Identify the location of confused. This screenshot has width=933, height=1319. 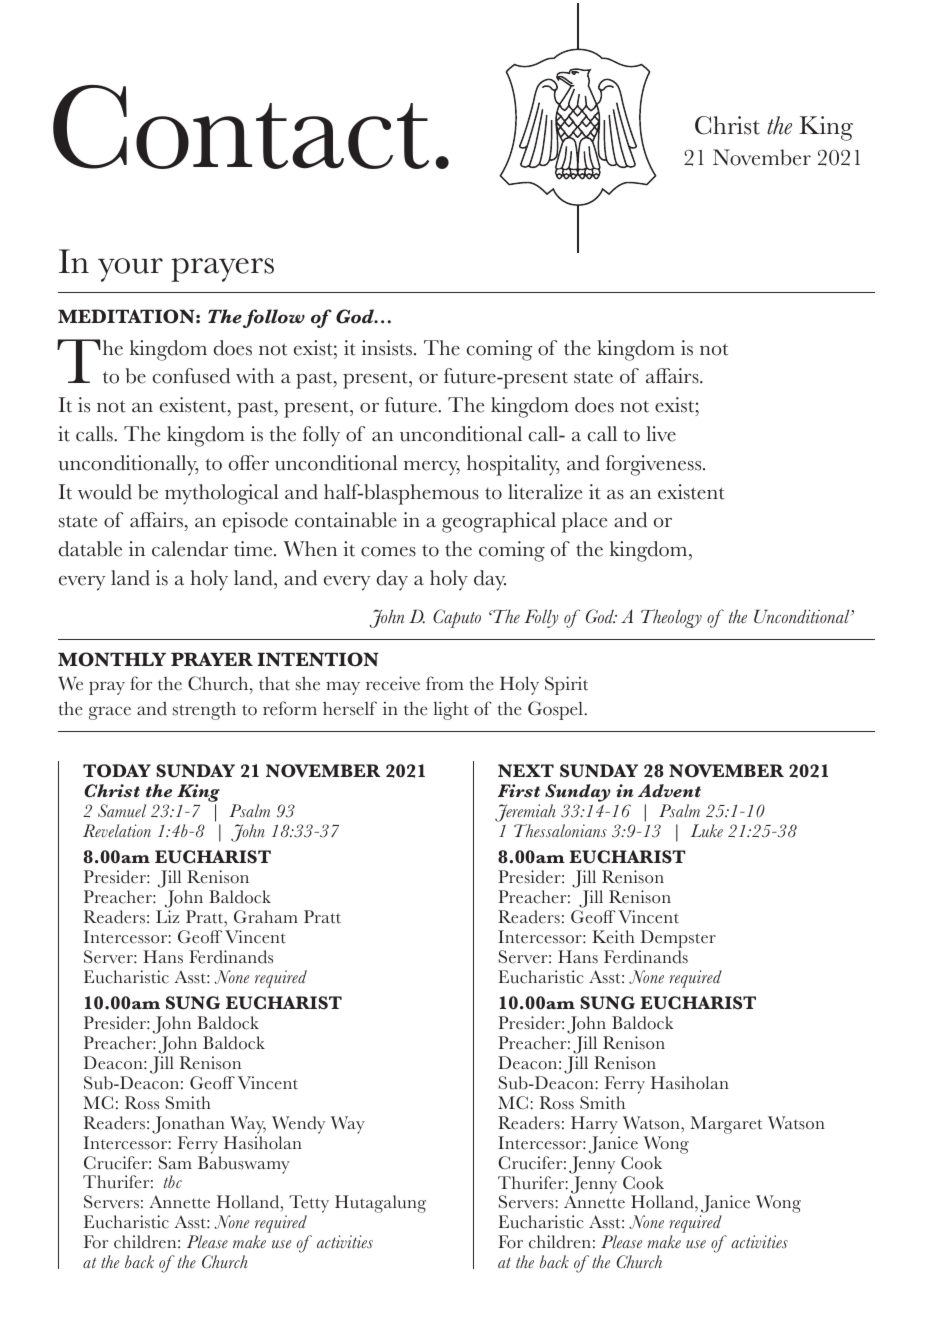
(191, 376).
